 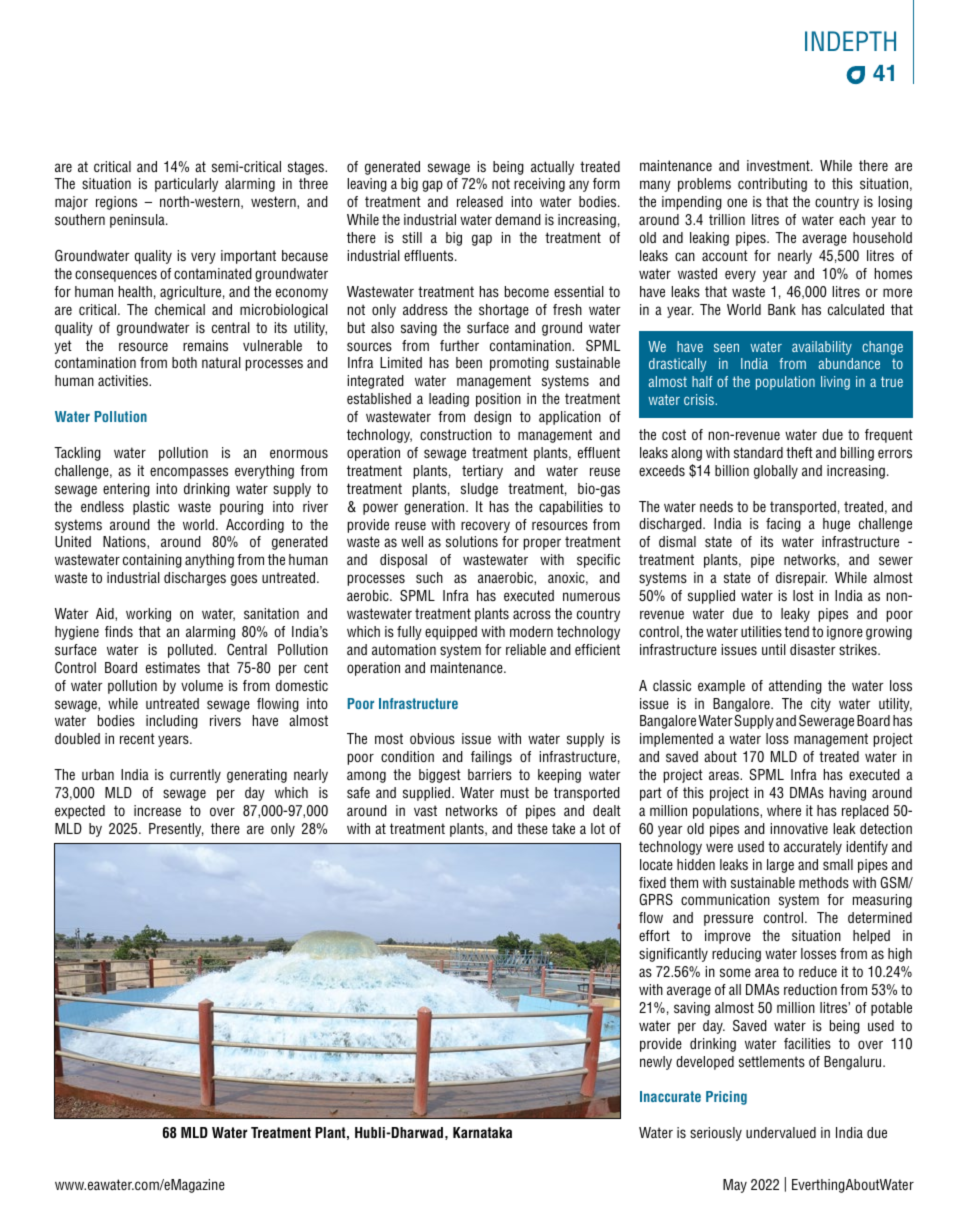 I want to click on Karnataka, so click(x=482, y=1132).
